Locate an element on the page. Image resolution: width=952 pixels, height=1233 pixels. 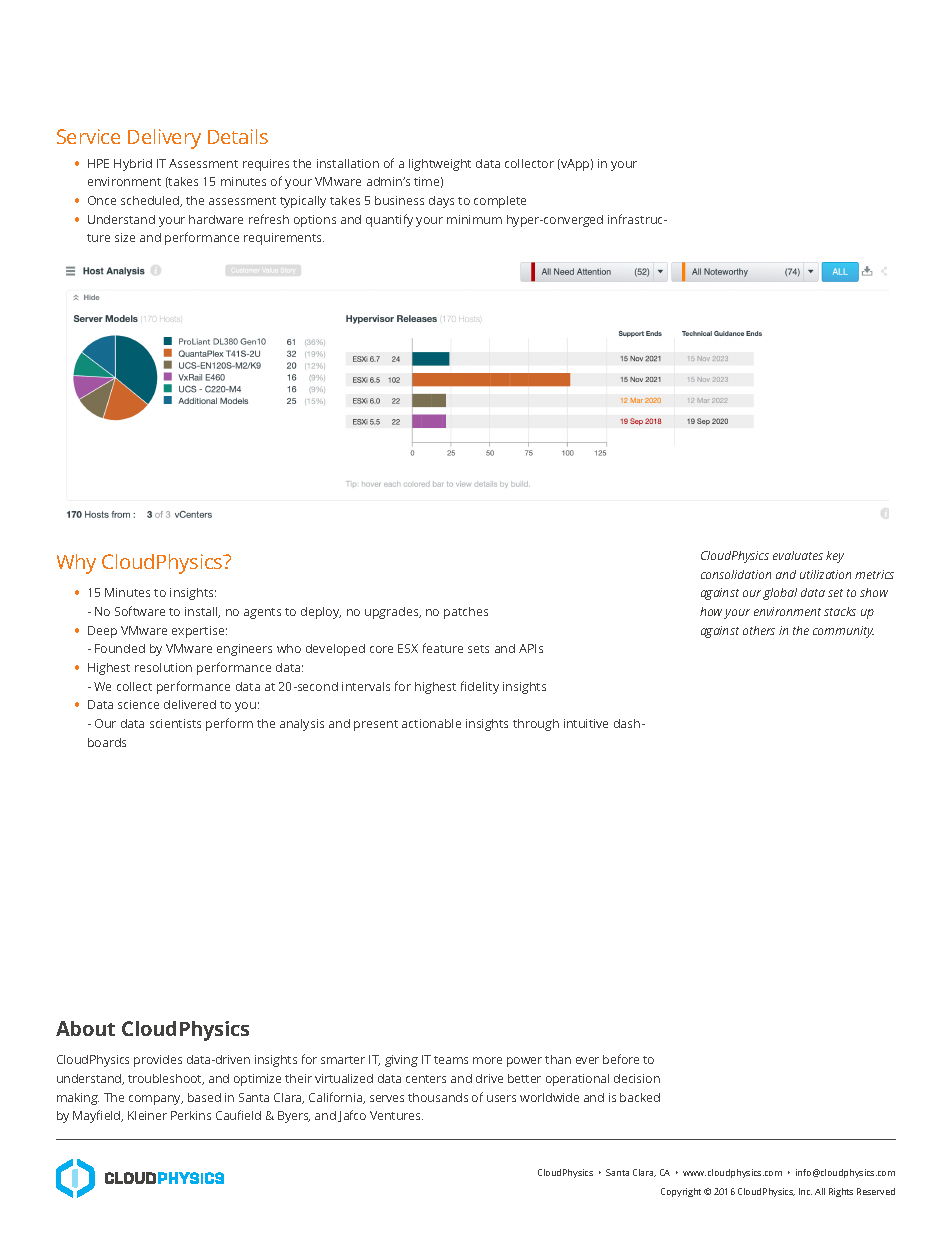
intuitive is located at coordinates (586, 723).
